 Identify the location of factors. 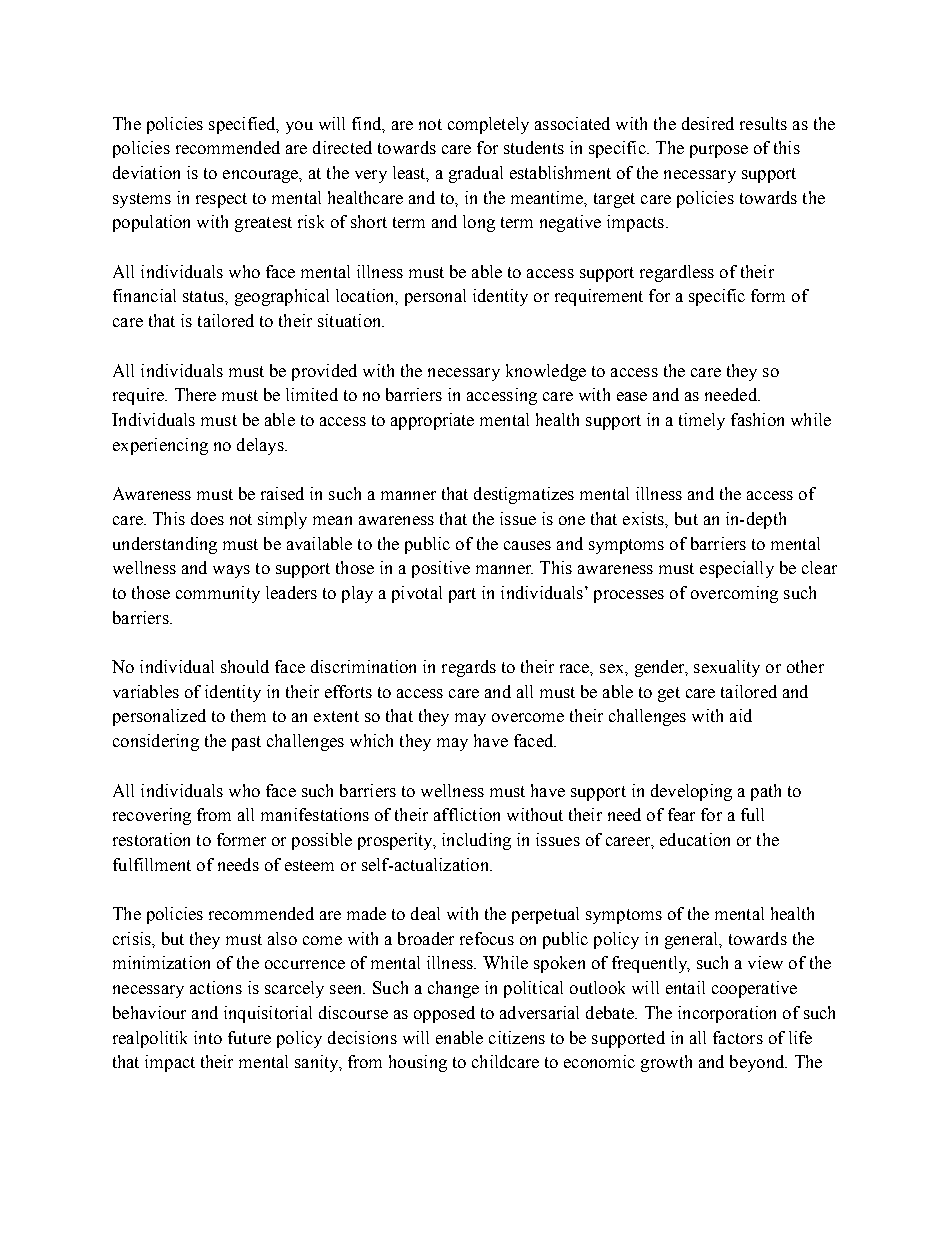
(738, 1037).
